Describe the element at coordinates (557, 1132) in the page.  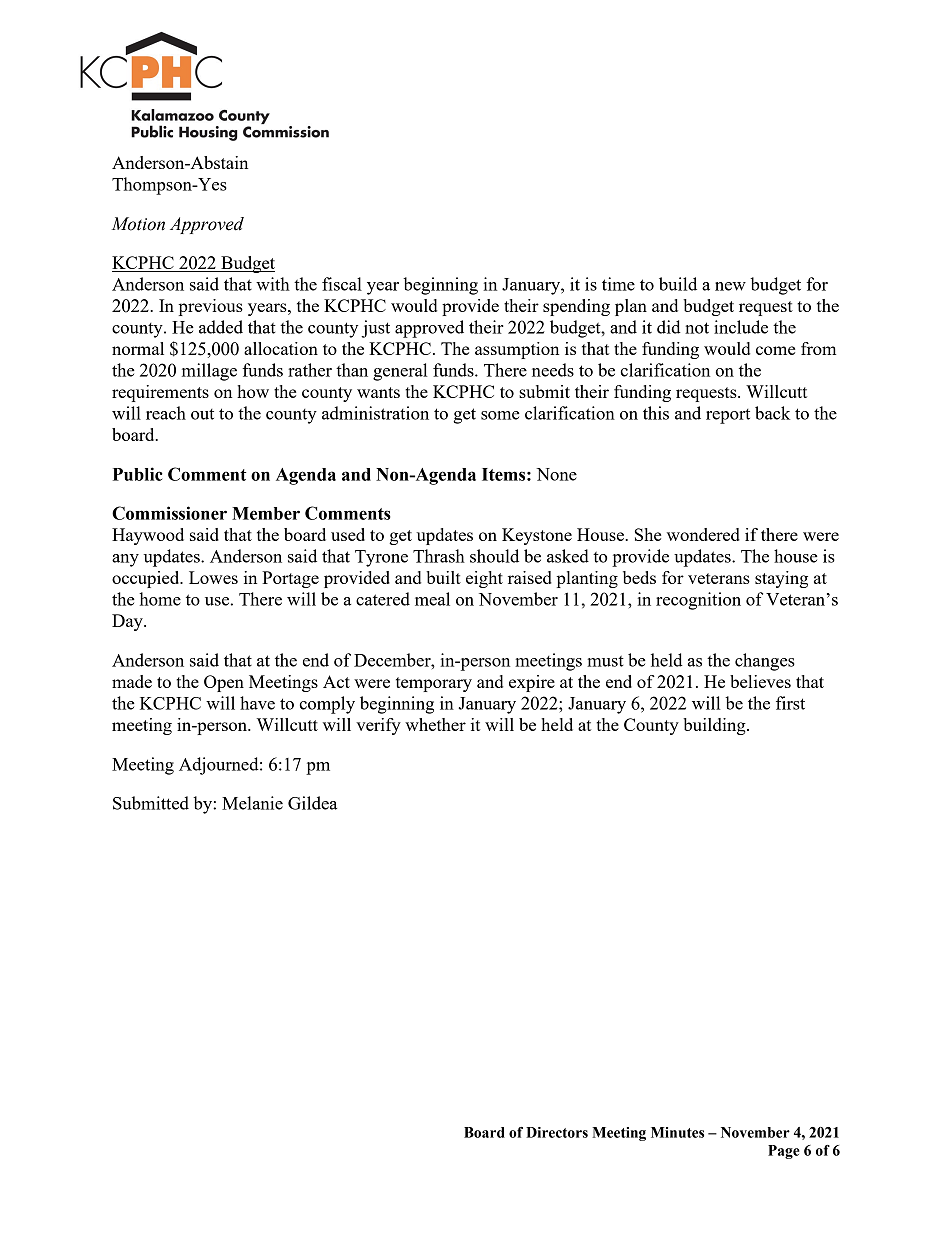
I see `Directors` at that location.
